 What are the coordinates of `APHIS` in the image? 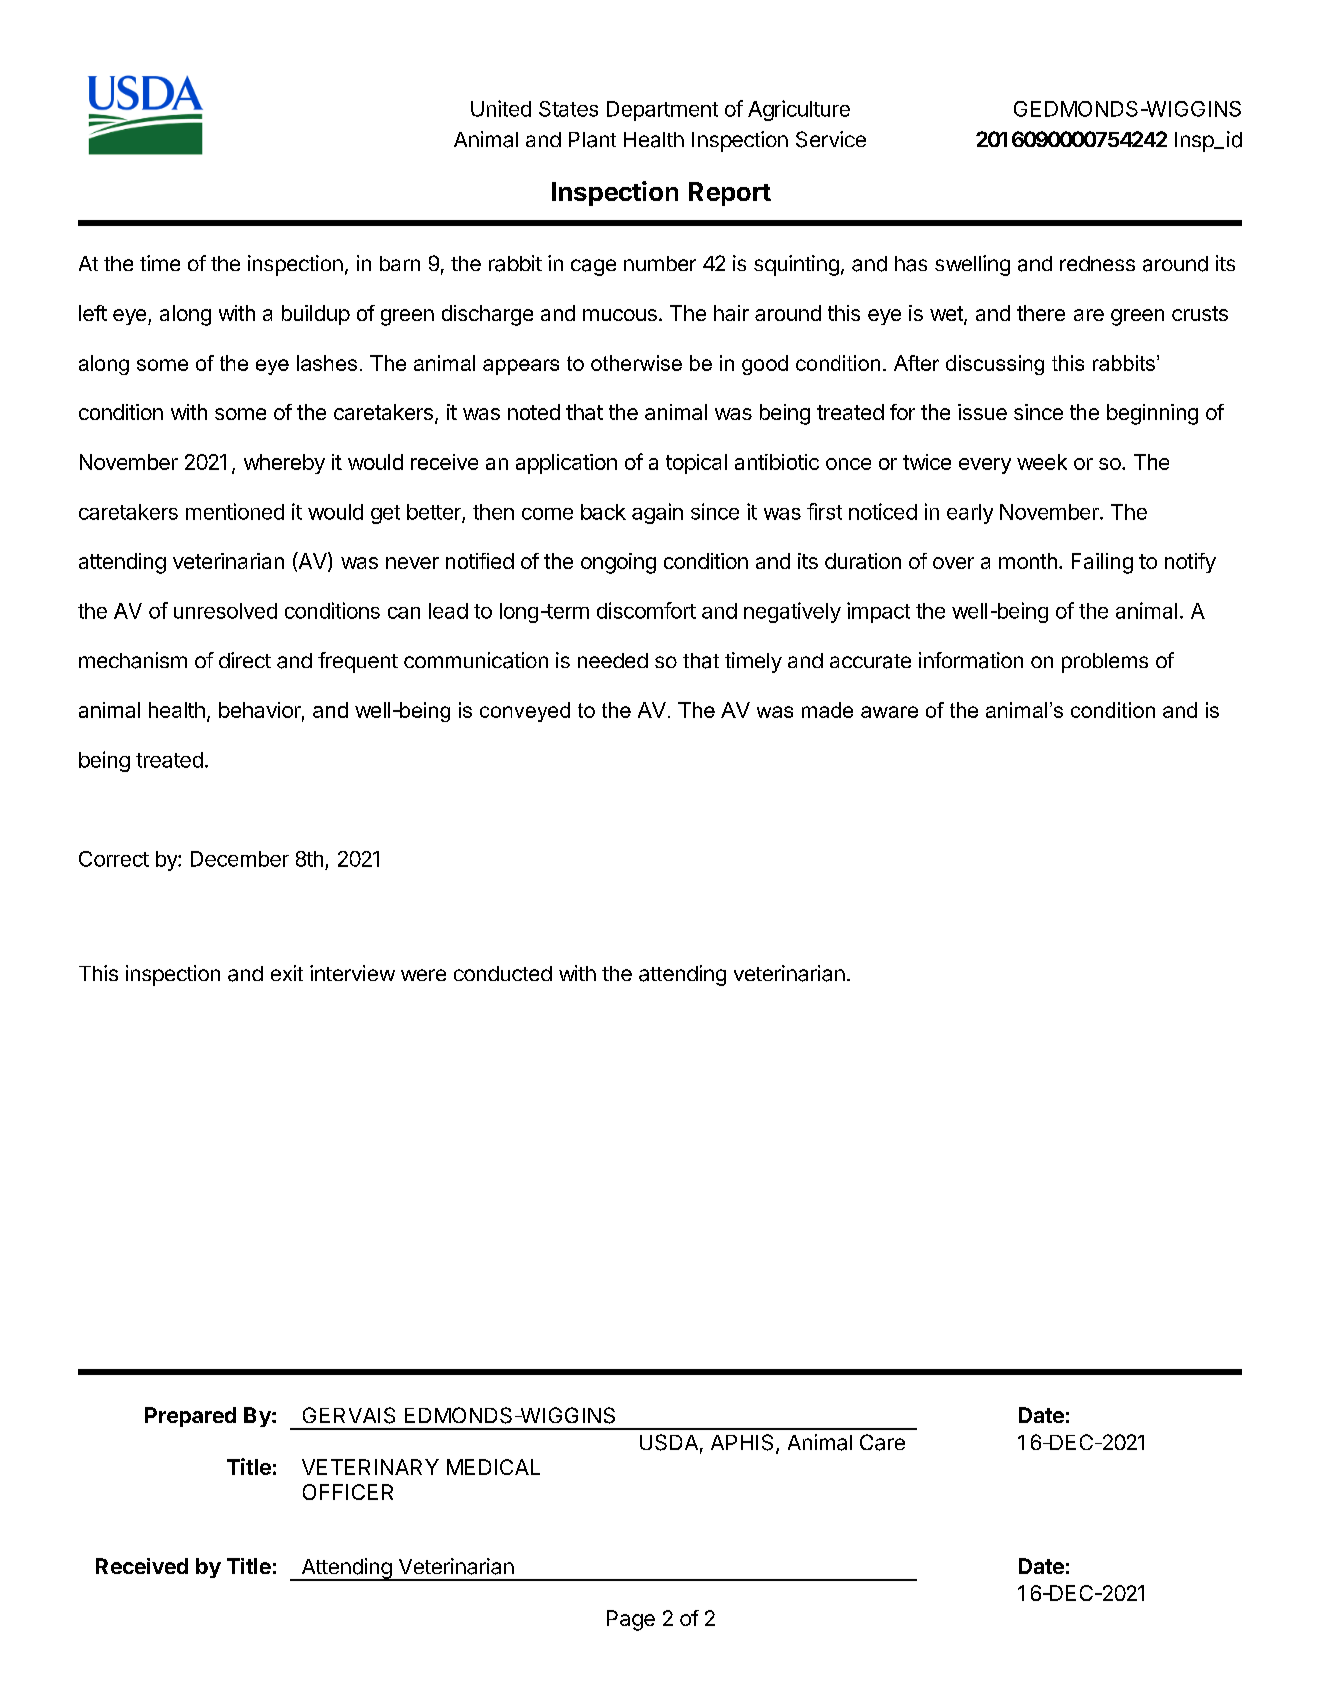 It's located at (742, 1442).
